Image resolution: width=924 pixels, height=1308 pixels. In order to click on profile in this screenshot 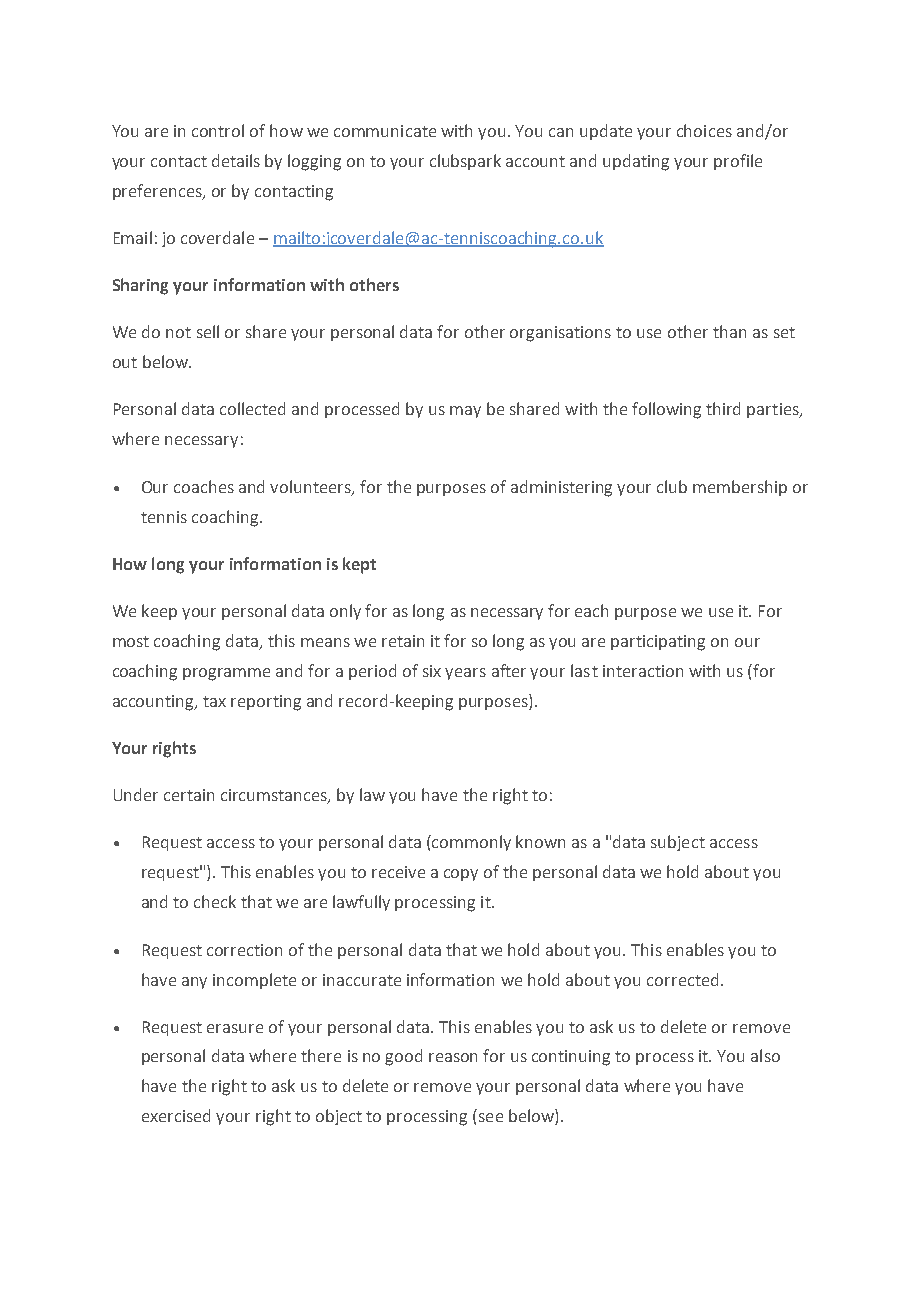, I will do `click(738, 162)`.
